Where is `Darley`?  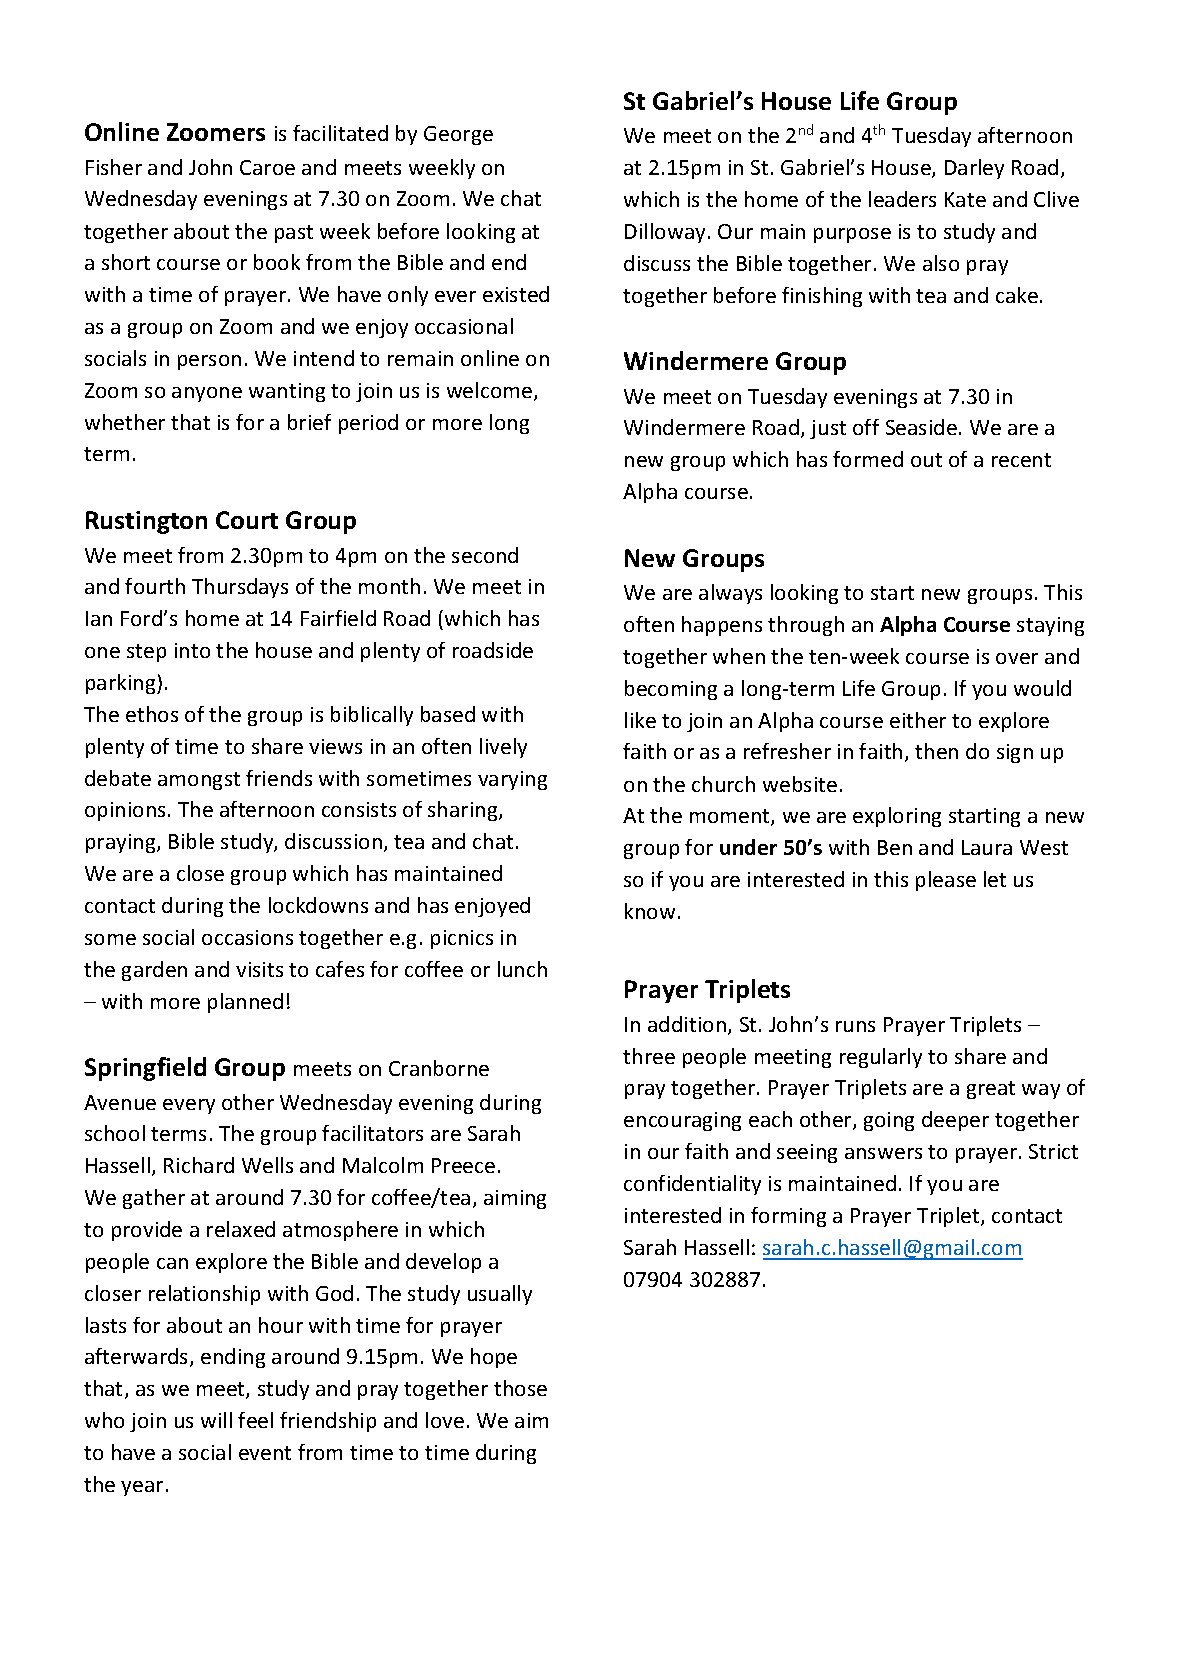 Darley is located at coordinates (974, 169).
